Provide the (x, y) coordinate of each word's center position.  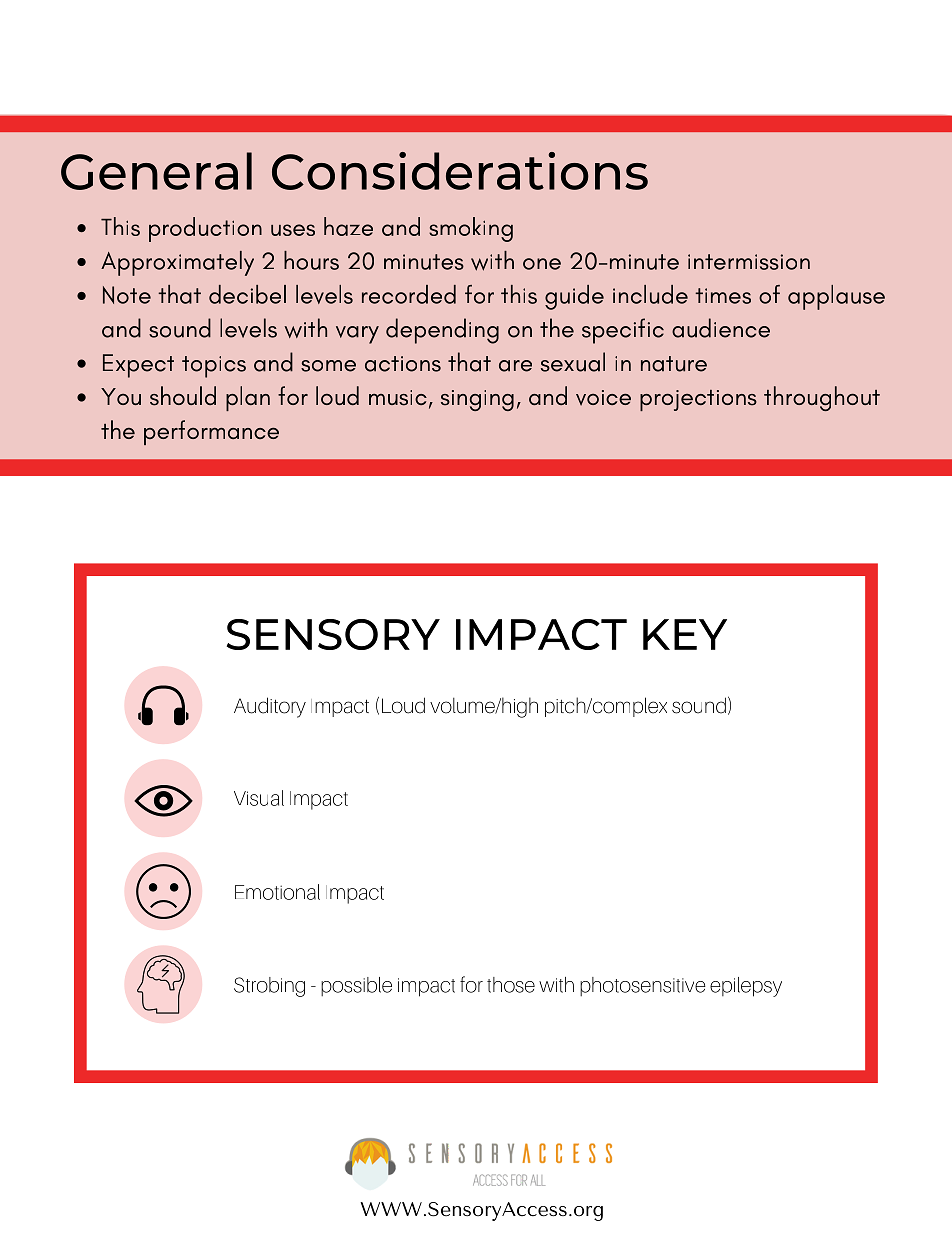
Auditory (270, 707)
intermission (749, 262)
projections (698, 400)
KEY (685, 634)
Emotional (277, 892)
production (205, 229)
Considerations (460, 171)
